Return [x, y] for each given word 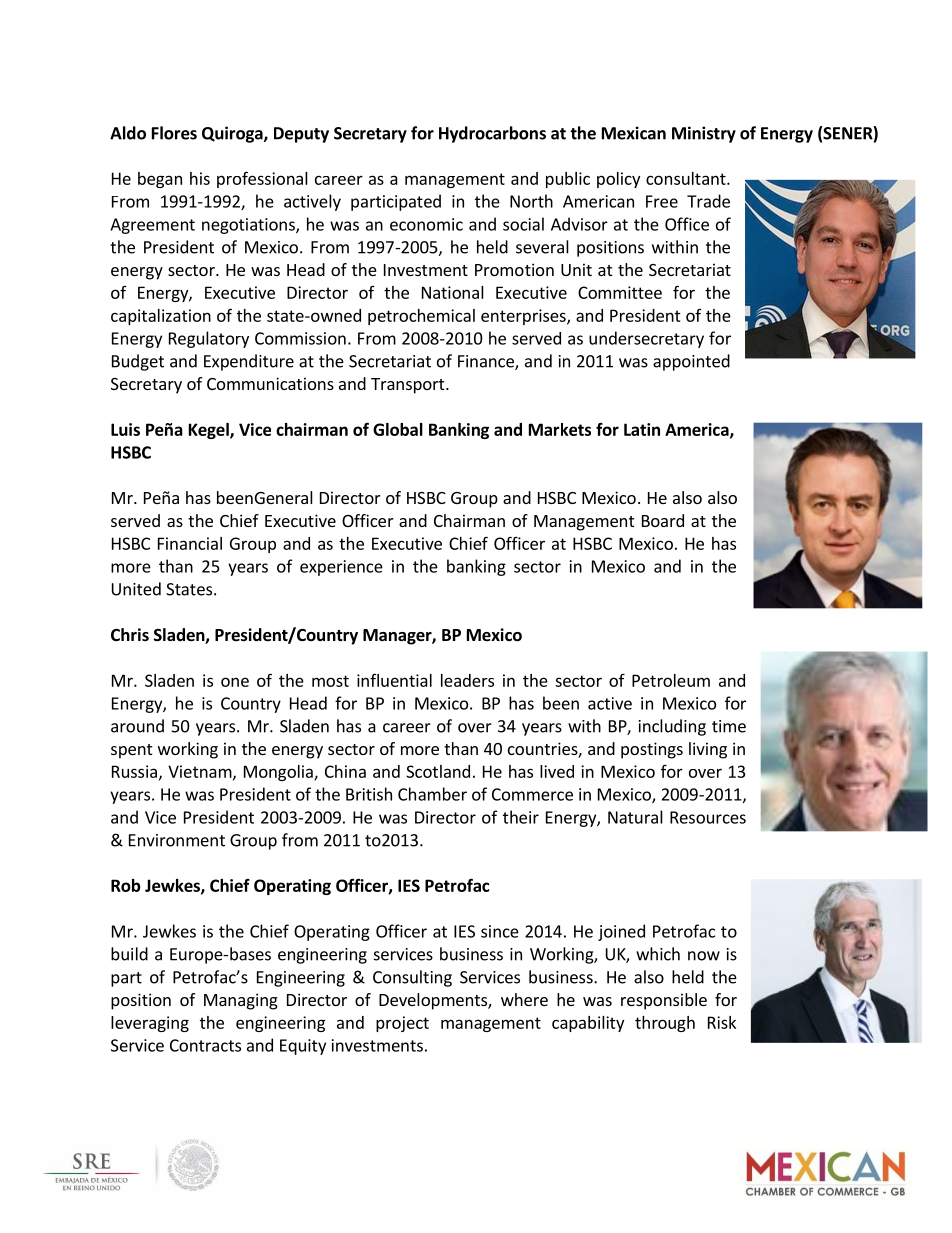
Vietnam [200, 771]
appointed [691, 362]
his [200, 178]
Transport [409, 386]
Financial [190, 543]
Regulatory [209, 339]
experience [341, 568]
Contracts [205, 1045]
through [665, 1024]
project [402, 1024]
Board [663, 520]
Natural [635, 817]
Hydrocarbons [492, 134]
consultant [687, 178]
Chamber [432, 794]
